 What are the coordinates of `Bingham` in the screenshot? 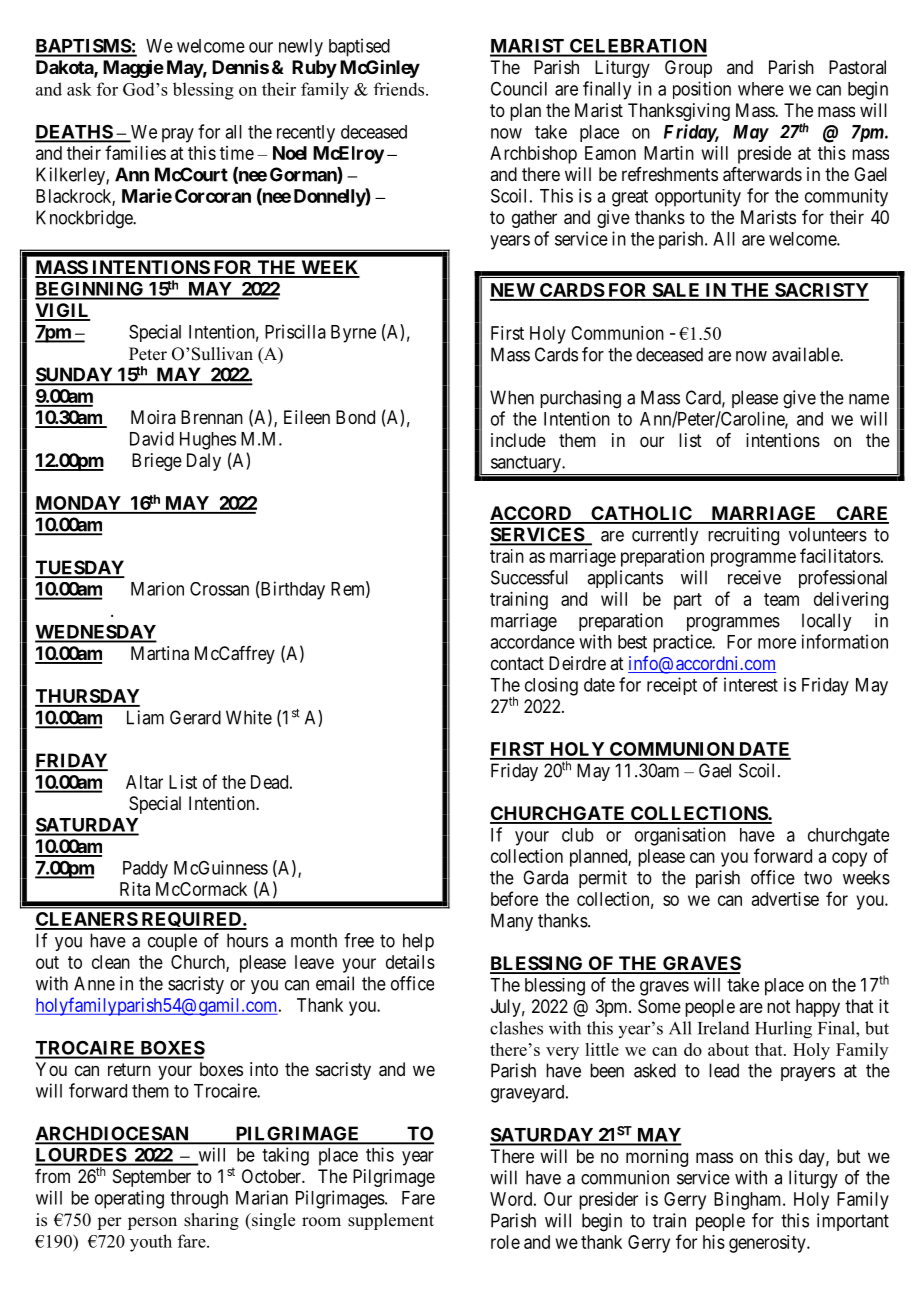 It's located at (749, 1201).
